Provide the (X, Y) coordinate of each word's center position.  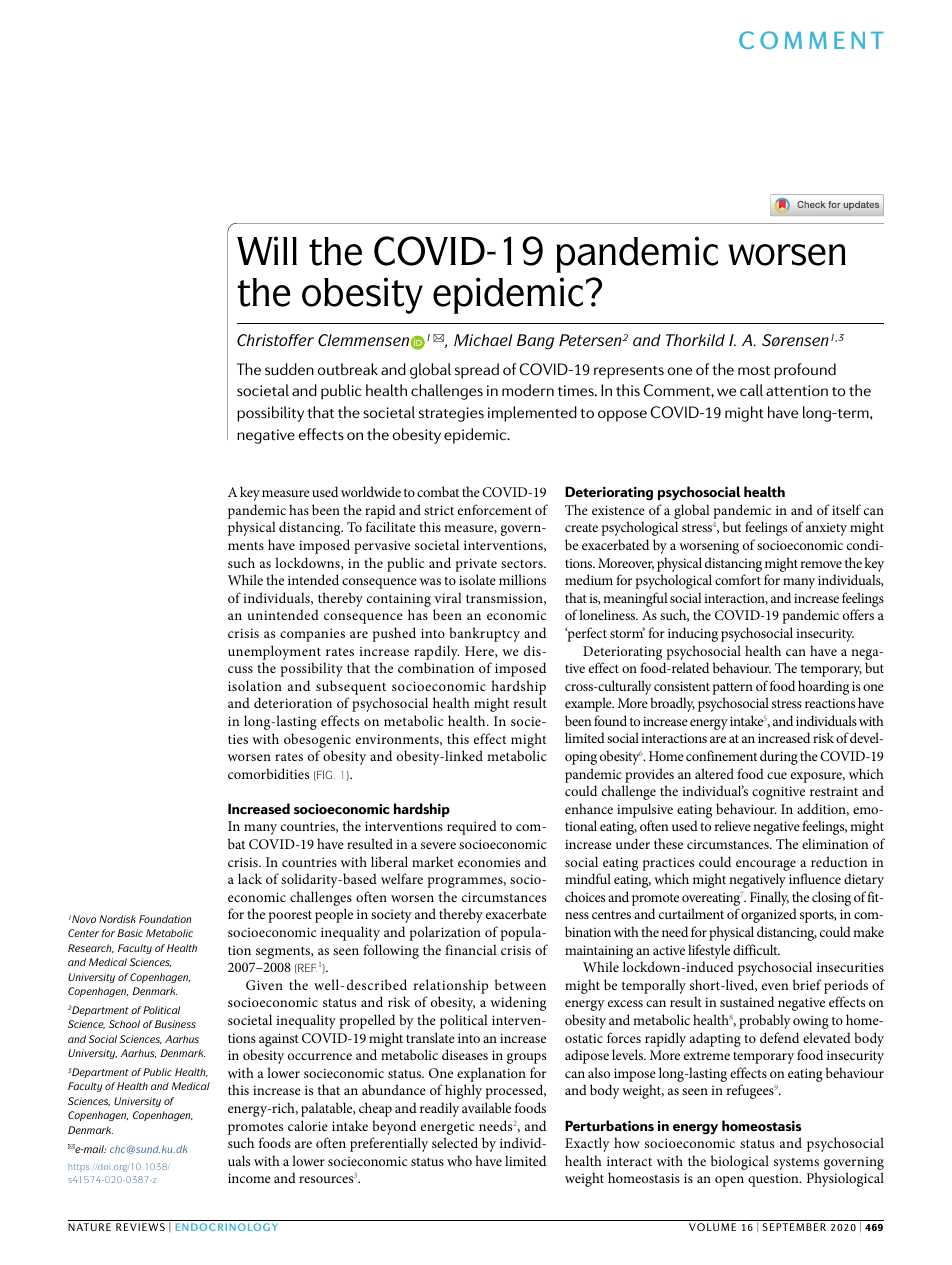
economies (489, 862)
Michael (483, 340)
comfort (738, 579)
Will (267, 250)
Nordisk (117, 919)
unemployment (274, 652)
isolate (477, 579)
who (459, 1160)
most (754, 371)
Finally (769, 898)
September (794, 1227)
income (249, 1178)
